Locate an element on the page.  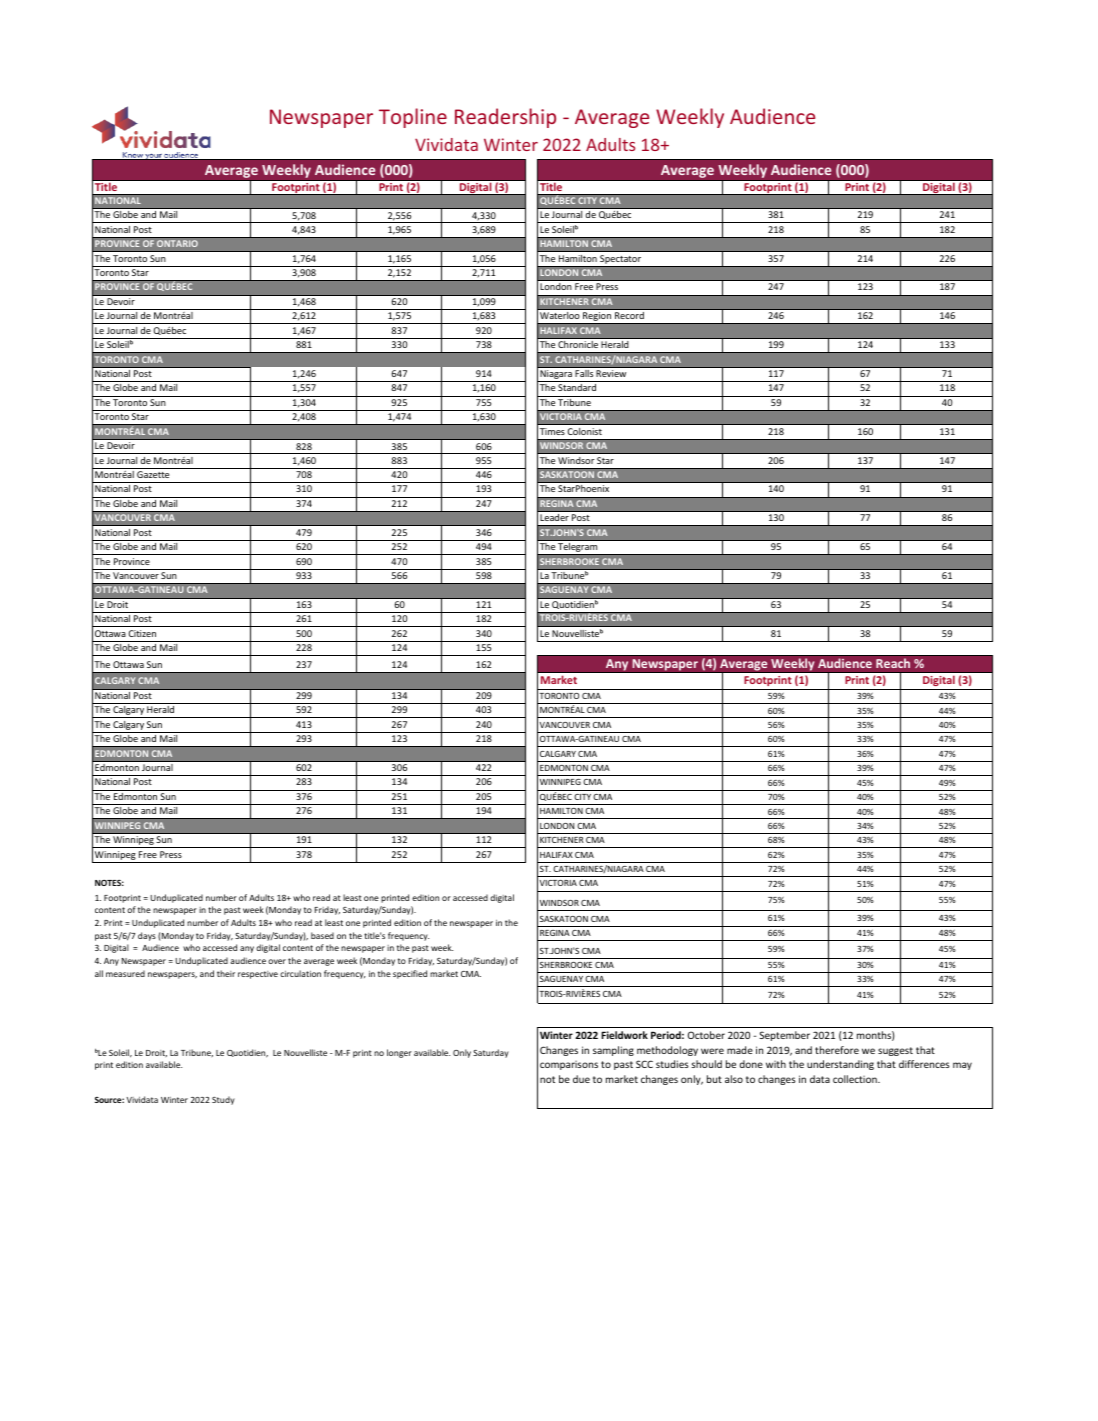
their is located at coordinates (226, 973).
